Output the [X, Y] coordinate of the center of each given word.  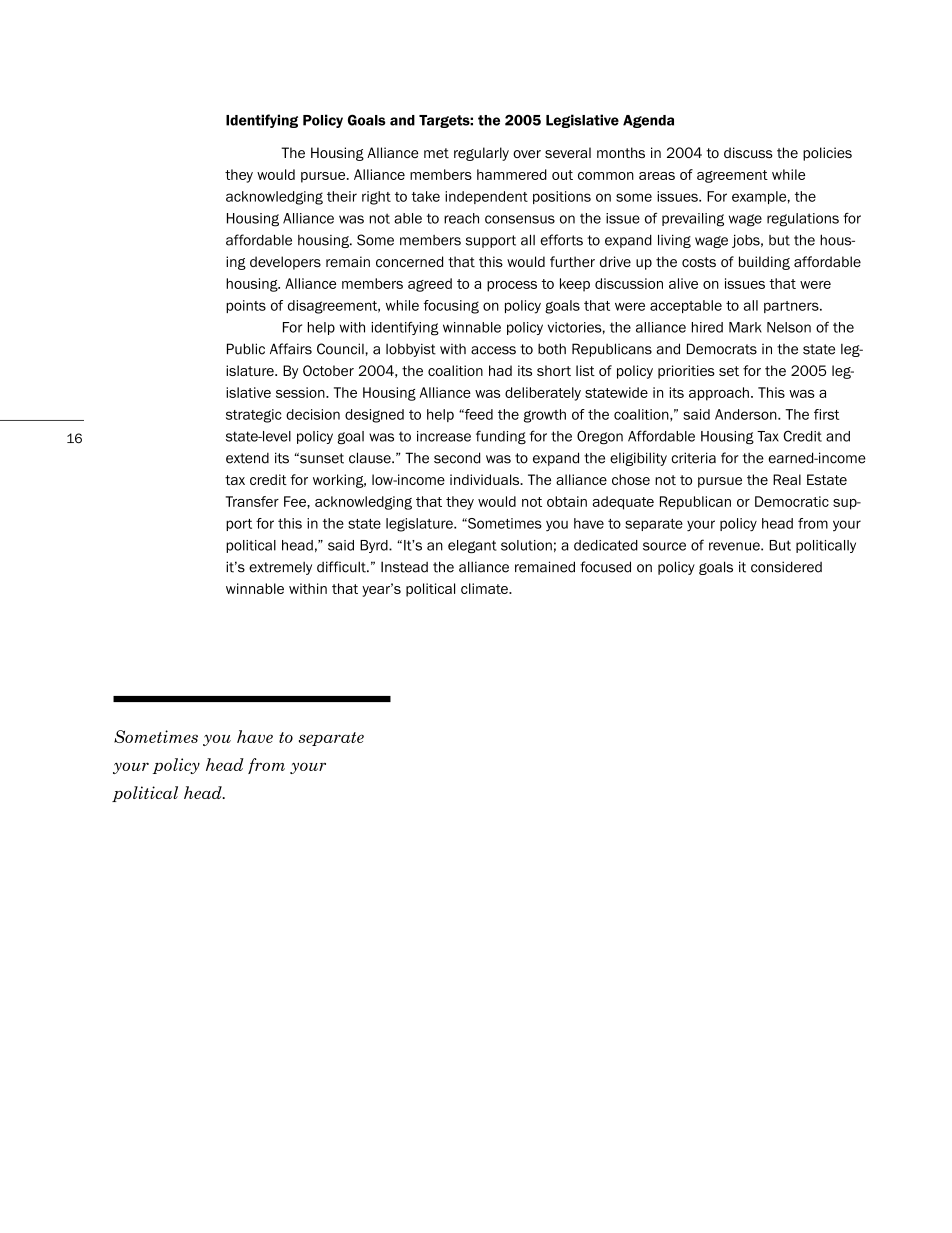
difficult [342, 567]
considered [786, 567]
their [342, 196]
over [527, 154]
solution [526, 545]
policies [827, 154]
